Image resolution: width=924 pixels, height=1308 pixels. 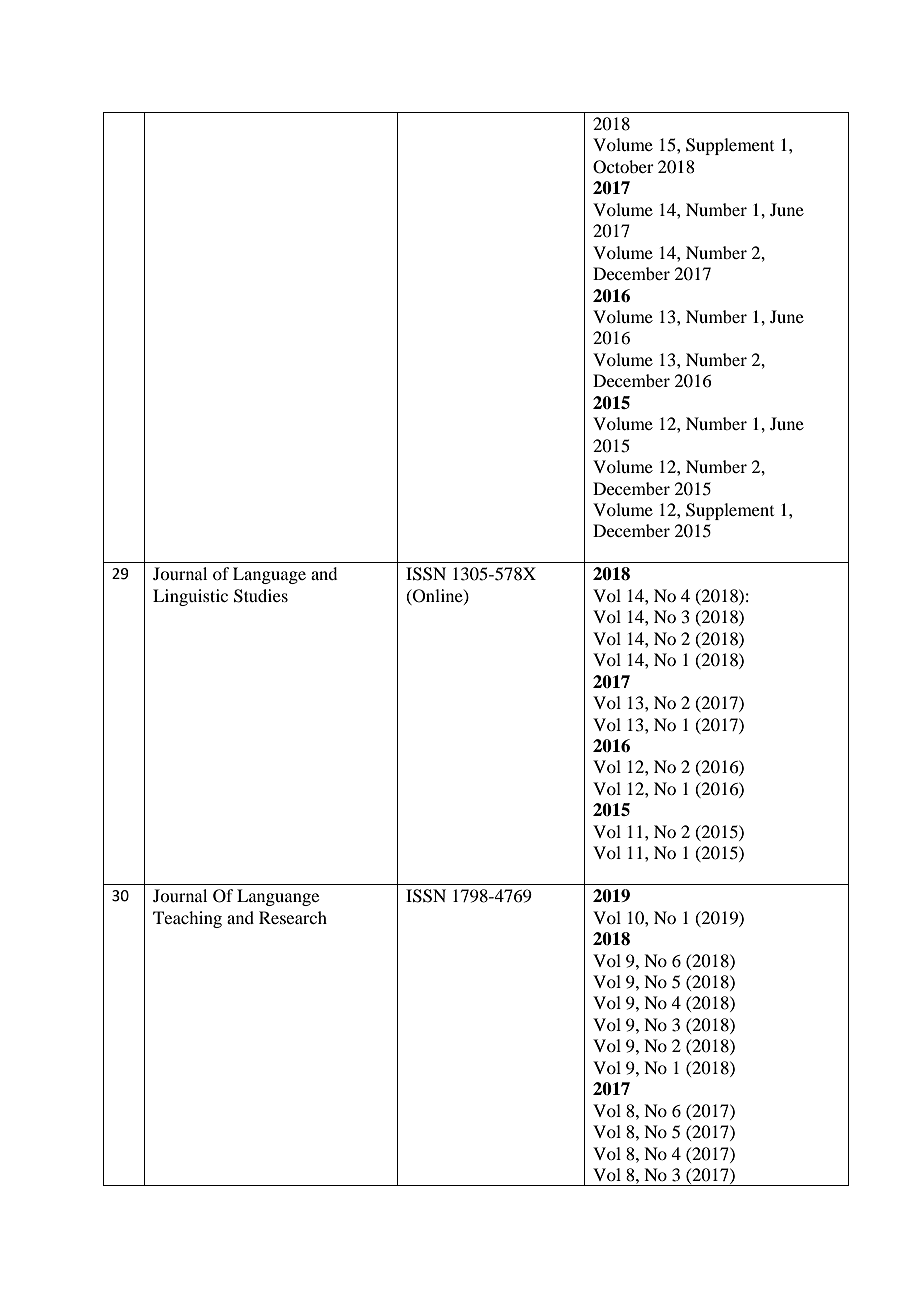 I want to click on Linguistic, so click(x=190, y=597).
